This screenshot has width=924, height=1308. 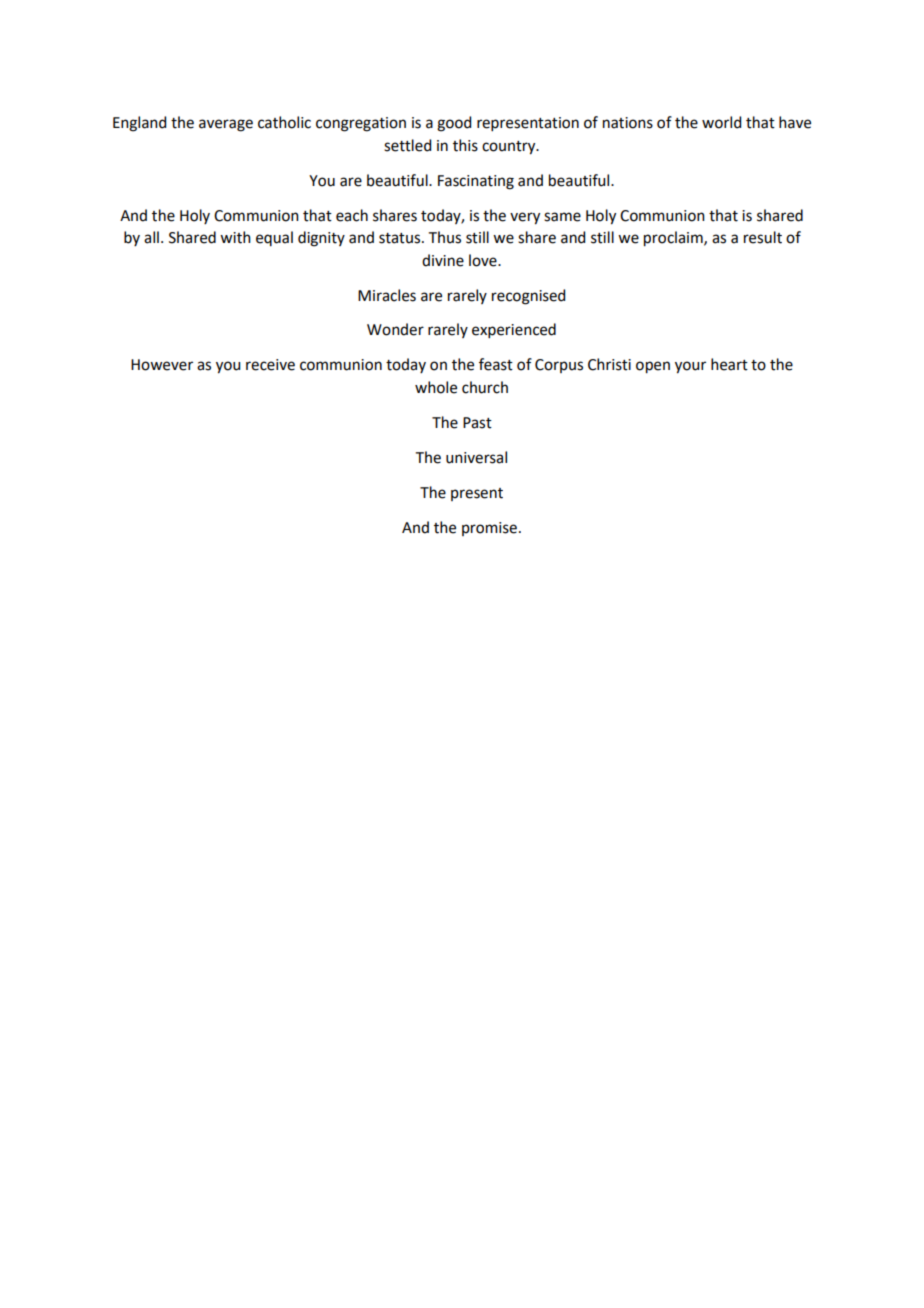 I want to click on average, so click(x=226, y=125).
